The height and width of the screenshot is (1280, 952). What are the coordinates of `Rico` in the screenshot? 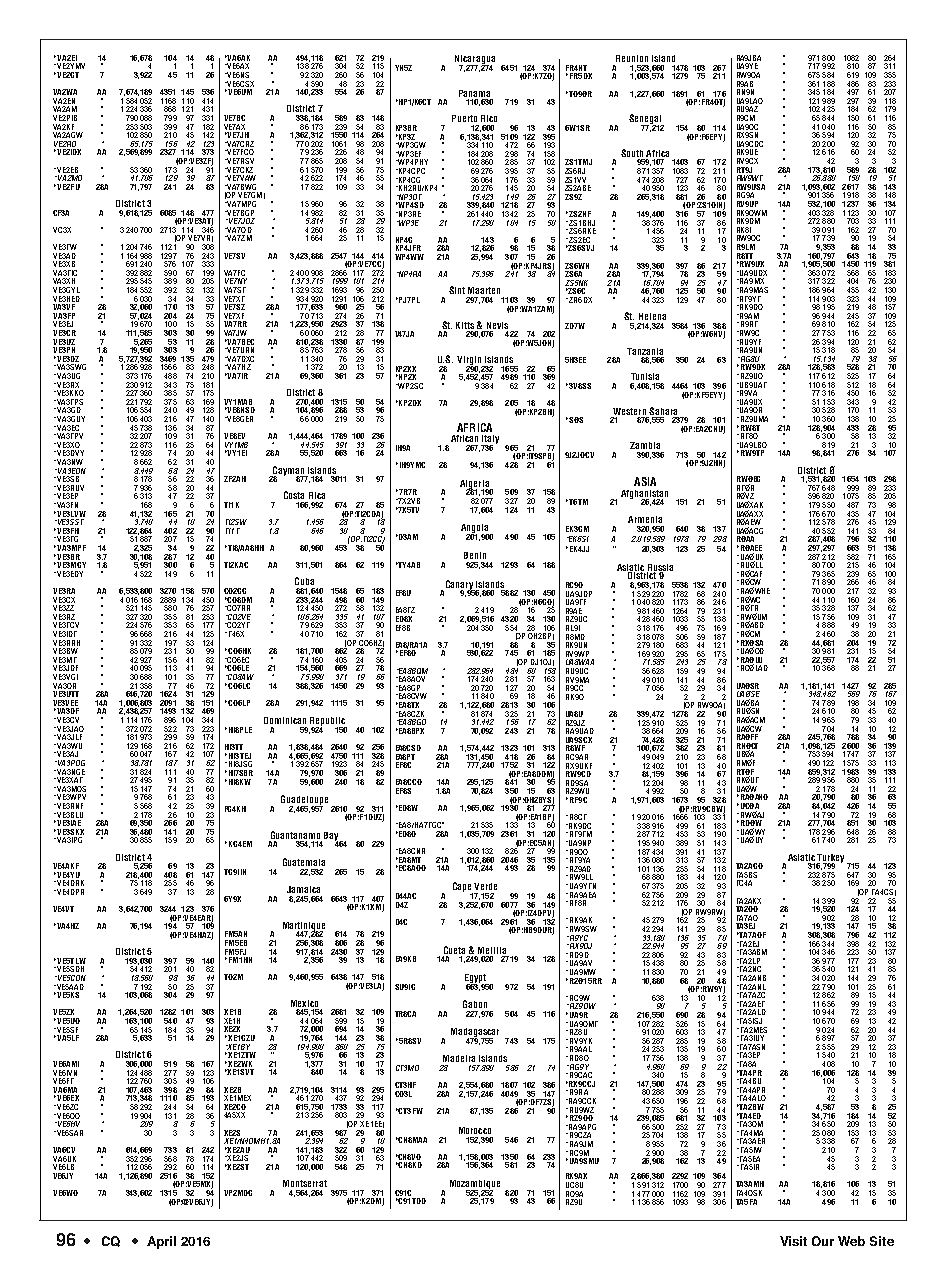 It's located at (489, 118).
